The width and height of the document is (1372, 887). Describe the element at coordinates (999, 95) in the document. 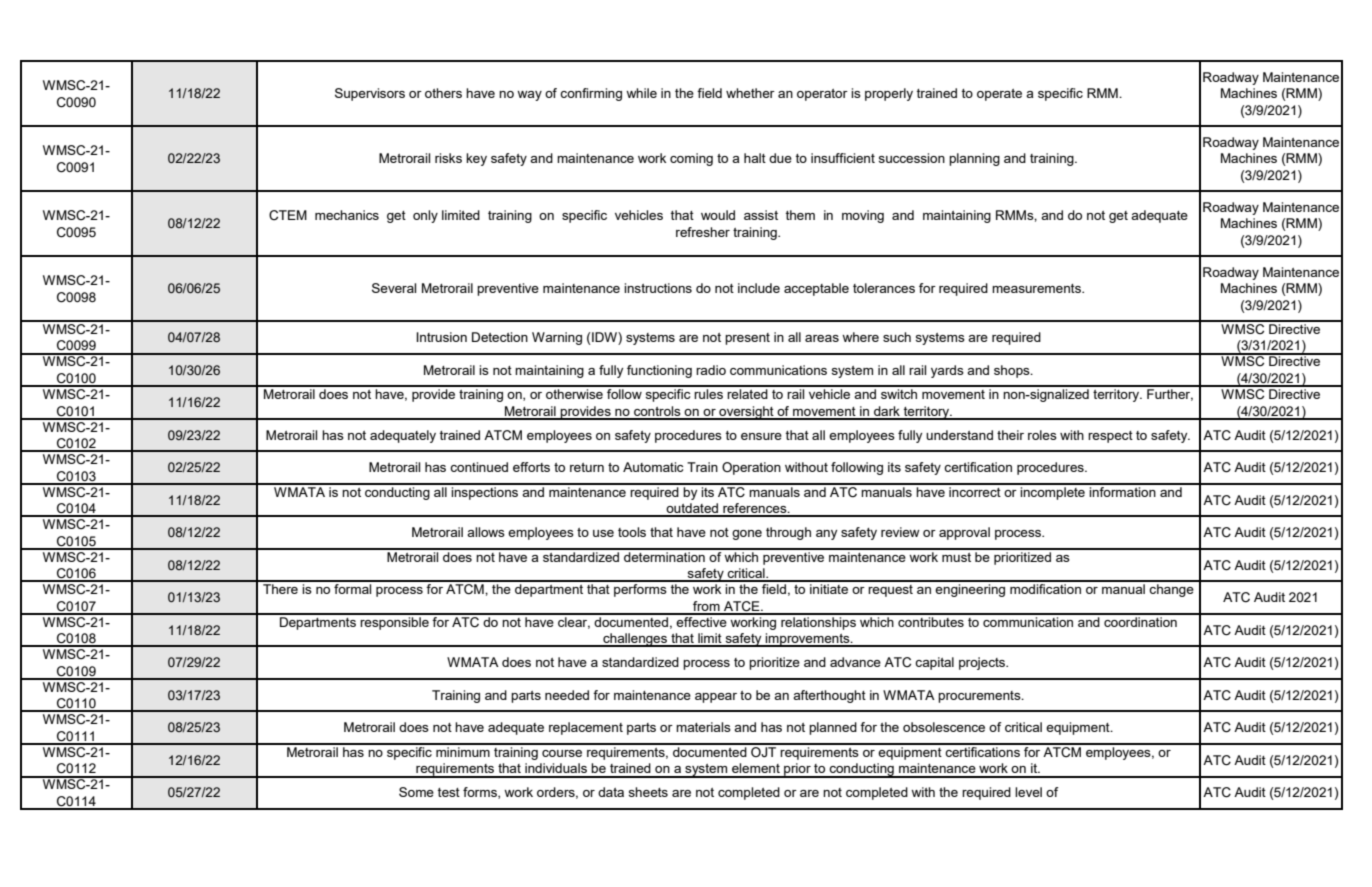

I see `operate` at that location.
